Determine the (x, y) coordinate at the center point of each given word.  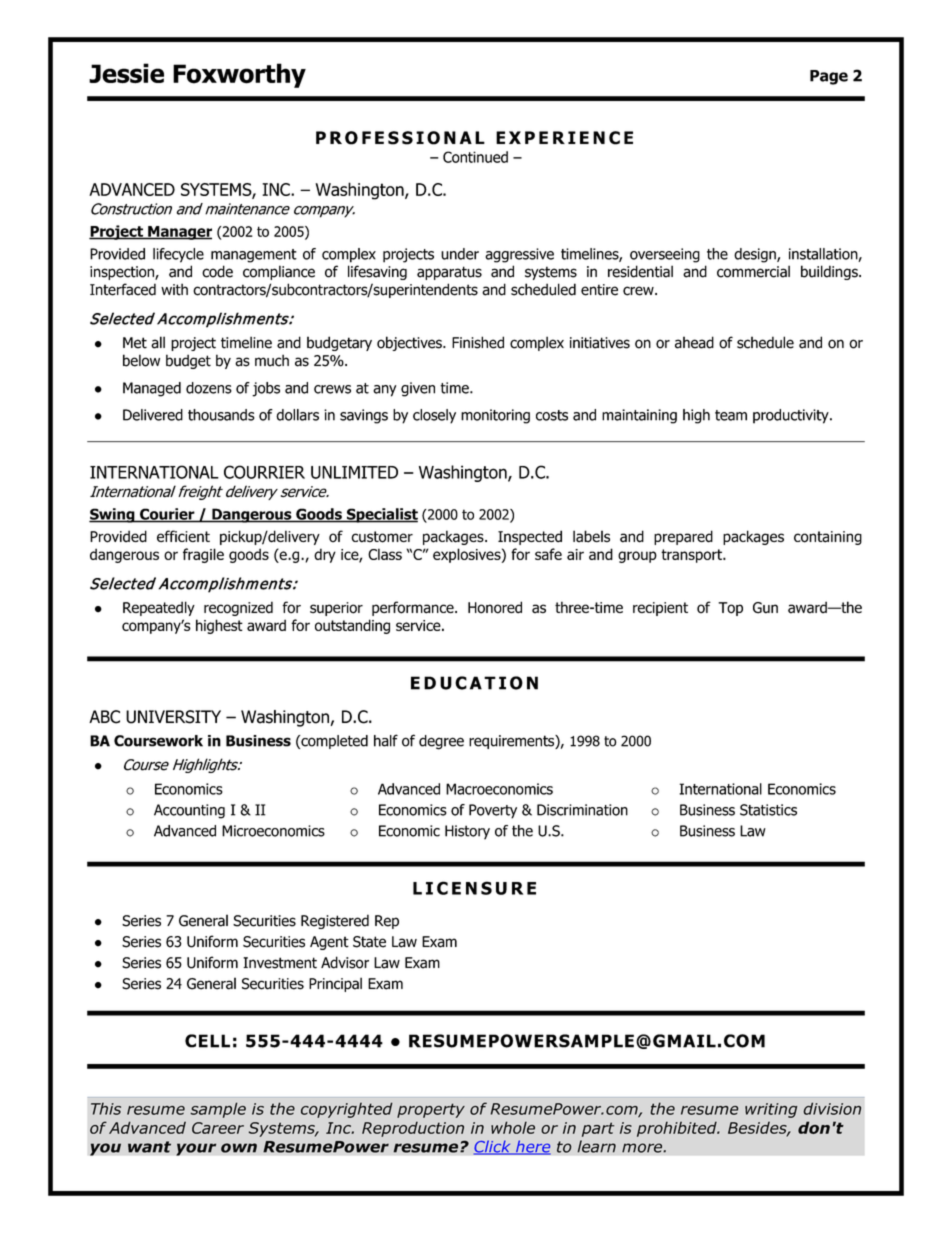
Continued (475, 157)
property (431, 1110)
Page (829, 77)
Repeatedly (159, 608)
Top (730, 609)
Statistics (768, 810)
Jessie (126, 73)
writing (771, 1110)
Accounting (189, 811)
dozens (209, 388)
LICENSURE (474, 888)
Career (218, 1128)
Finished (478, 342)
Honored (495, 607)
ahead (694, 342)
